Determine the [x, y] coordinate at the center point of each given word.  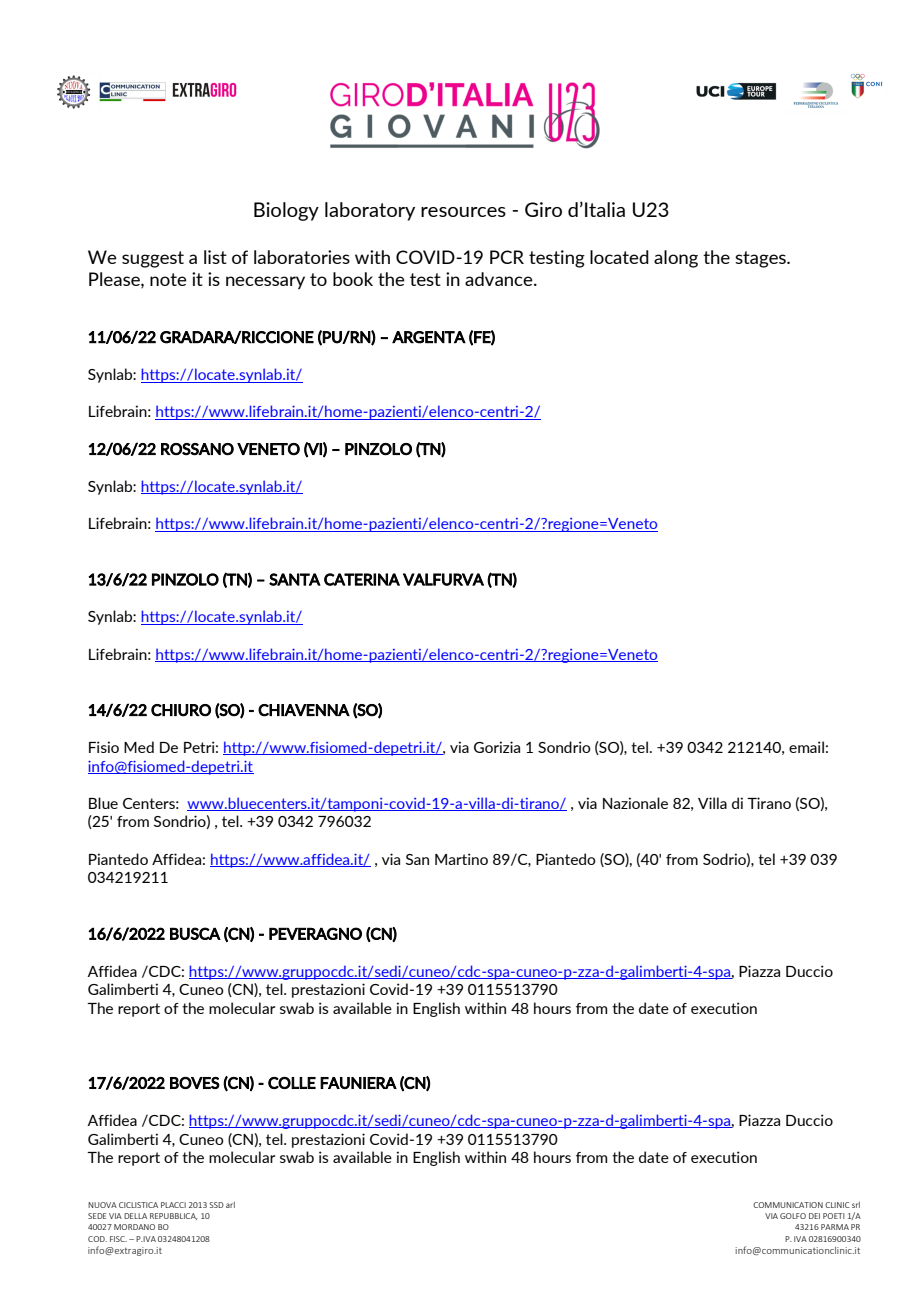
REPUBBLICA [174, 1216]
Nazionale [635, 803]
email [806, 747]
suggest [153, 259]
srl [856, 1204]
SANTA [295, 579]
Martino [461, 859]
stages [761, 259]
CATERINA [362, 579]
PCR [507, 257]
